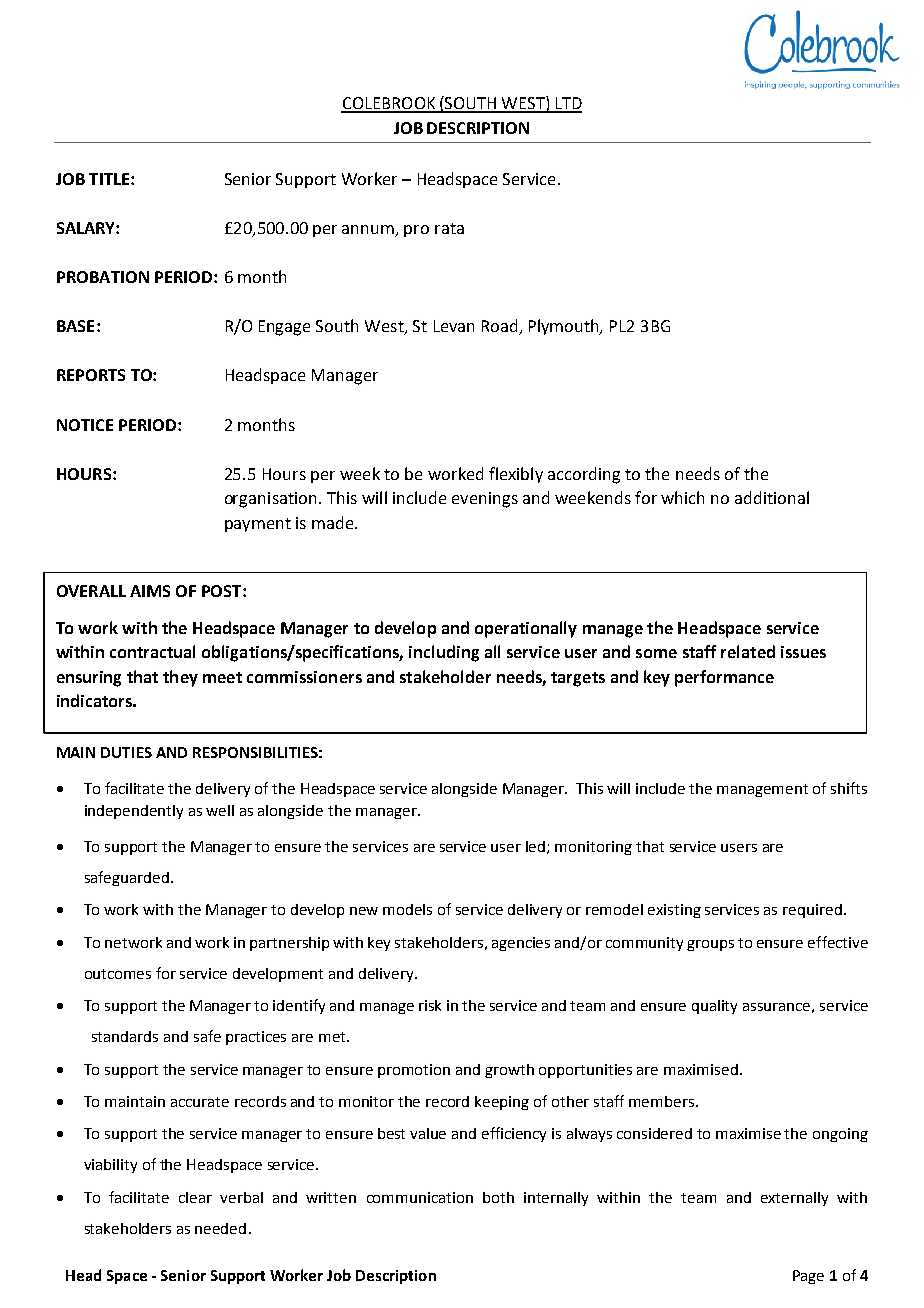 Image resolution: width=924 pixels, height=1308 pixels. I want to click on both, so click(498, 1197).
